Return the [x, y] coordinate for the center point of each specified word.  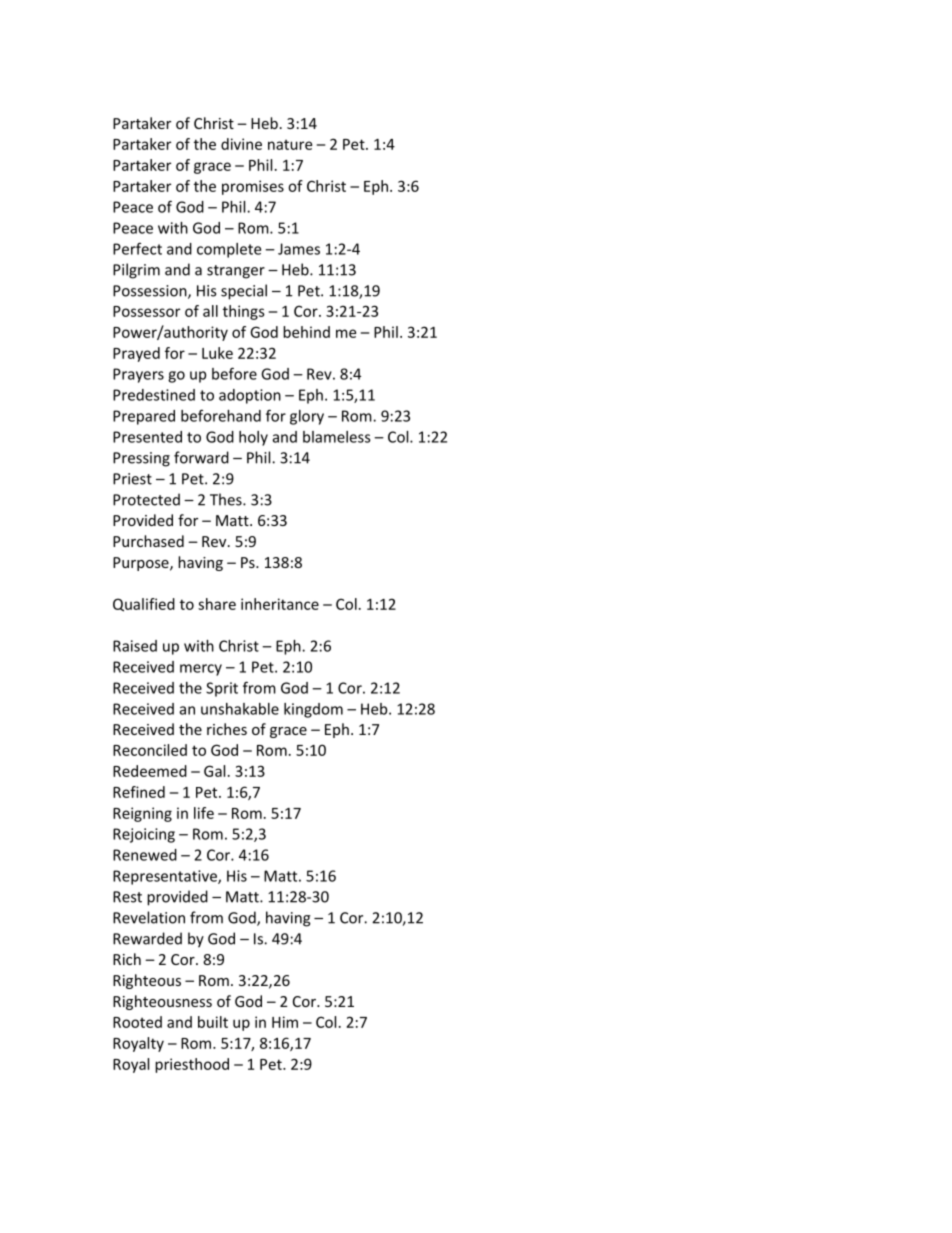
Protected [146, 499]
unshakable [240, 709]
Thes [227, 499]
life [204, 813]
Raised [135, 646]
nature [290, 145]
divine [241, 144]
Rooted [137, 1022]
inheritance [280, 604]
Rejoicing [144, 835]
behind [306, 332]
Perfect [137, 248]
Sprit [222, 689]
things [244, 312]
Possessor [146, 311]
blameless [337, 437]
